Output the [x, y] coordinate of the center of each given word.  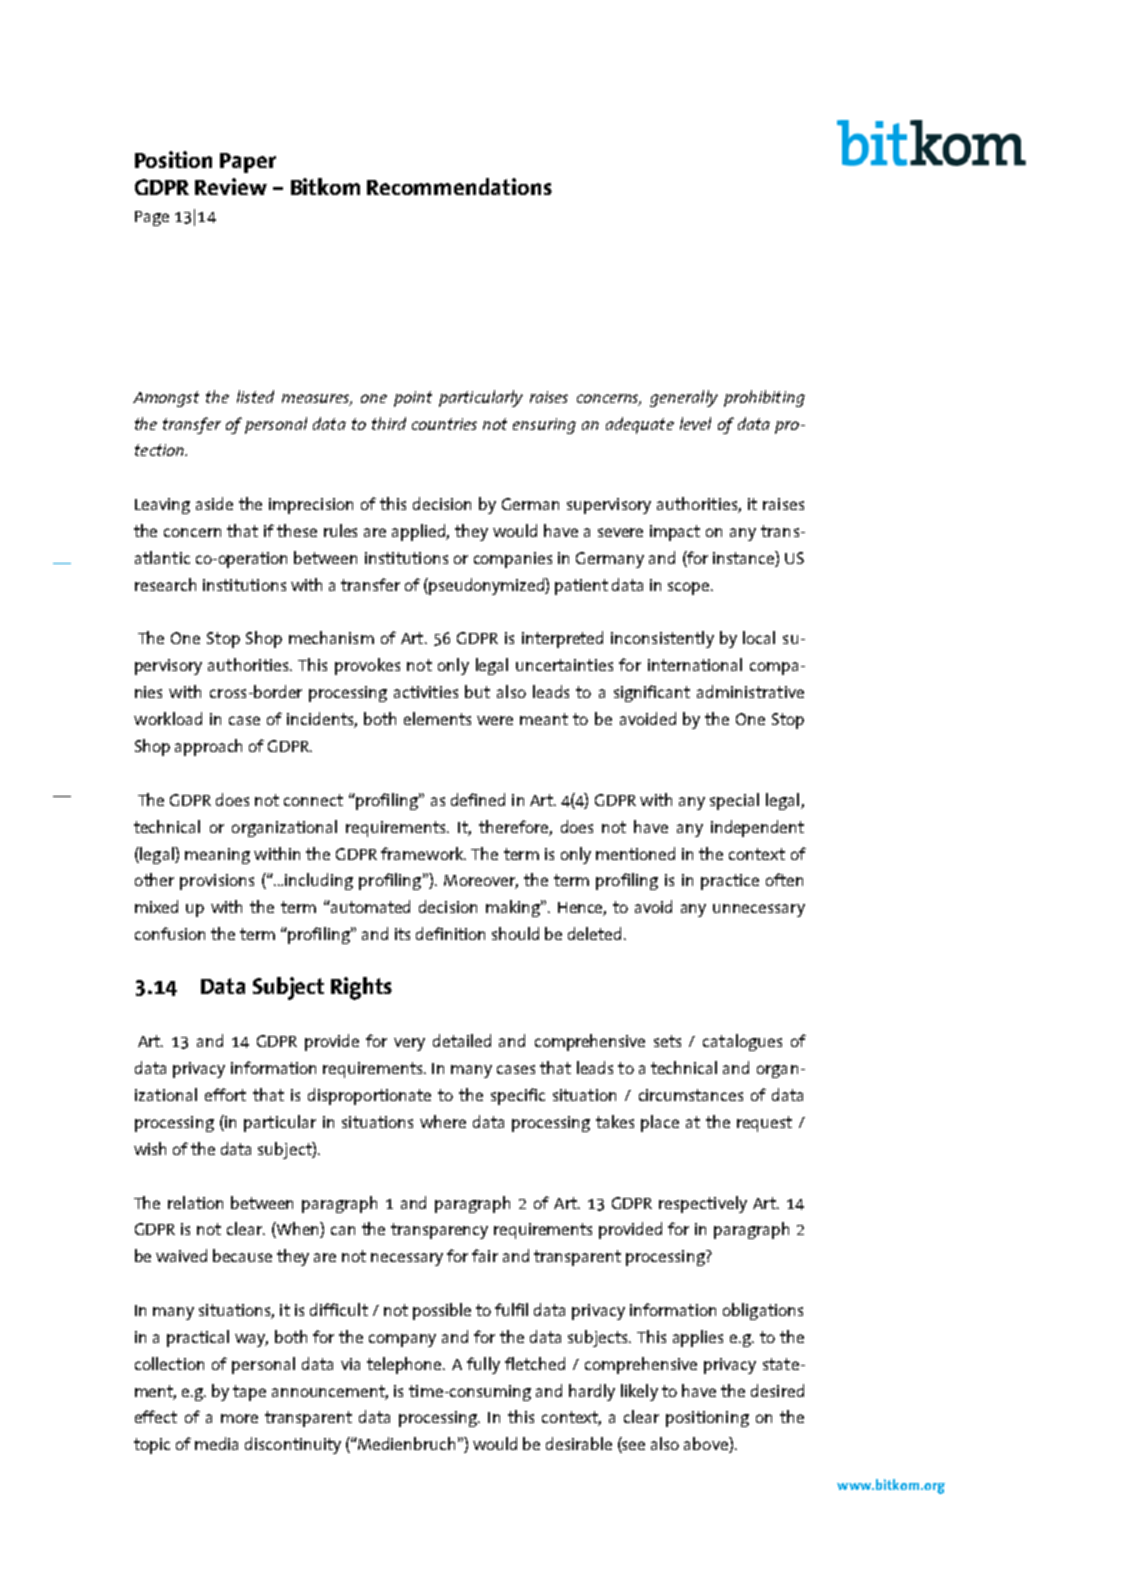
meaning [217, 856]
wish [150, 1148]
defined [478, 799]
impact [675, 533]
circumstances [691, 1095]
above [707, 1445]
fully [483, 1365]
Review [231, 186]
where [443, 1121]
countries [444, 424]
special [734, 801]
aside [214, 503]
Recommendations [459, 186]
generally [684, 398]
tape [249, 1393]
